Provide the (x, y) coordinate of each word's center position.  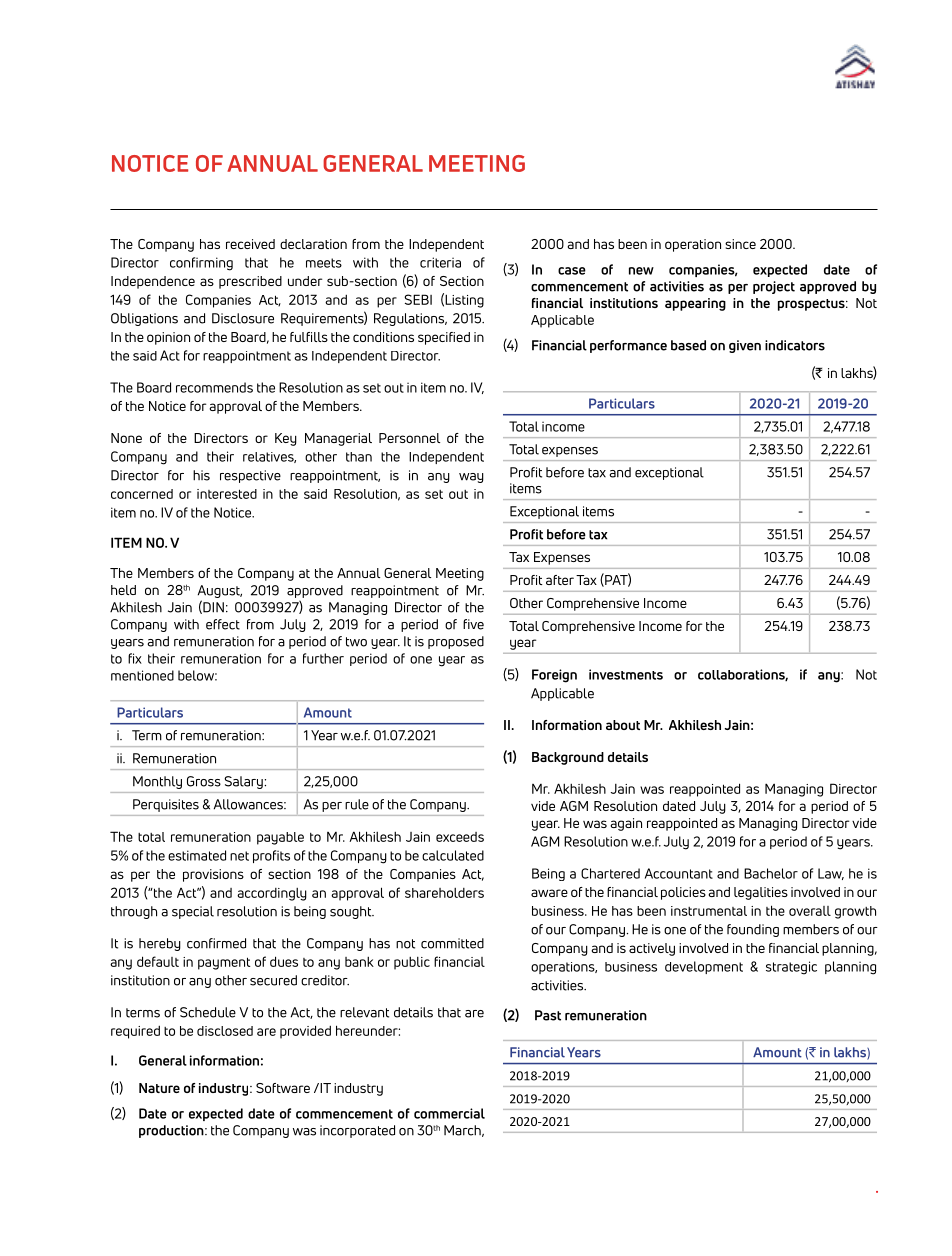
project (774, 287)
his (201, 475)
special (193, 912)
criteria (440, 262)
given (745, 346)
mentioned (142, 675)
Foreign (554, 676)
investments (626, 674)
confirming (201, 264)
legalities (761, 893)
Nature (159, 1088)
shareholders (444, 893)
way (471, 478)
